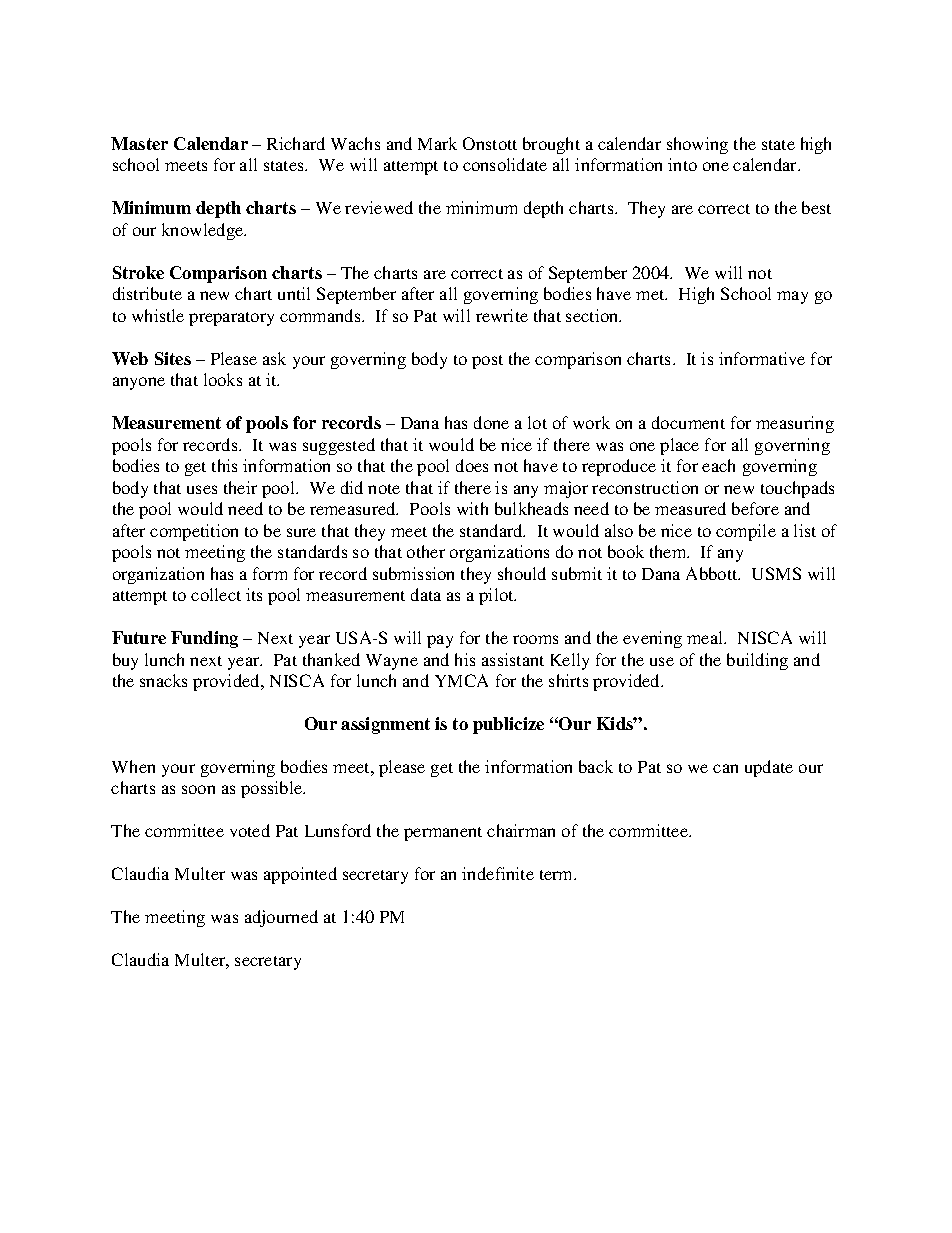  I want to click on pilot, so click(497, 596).
